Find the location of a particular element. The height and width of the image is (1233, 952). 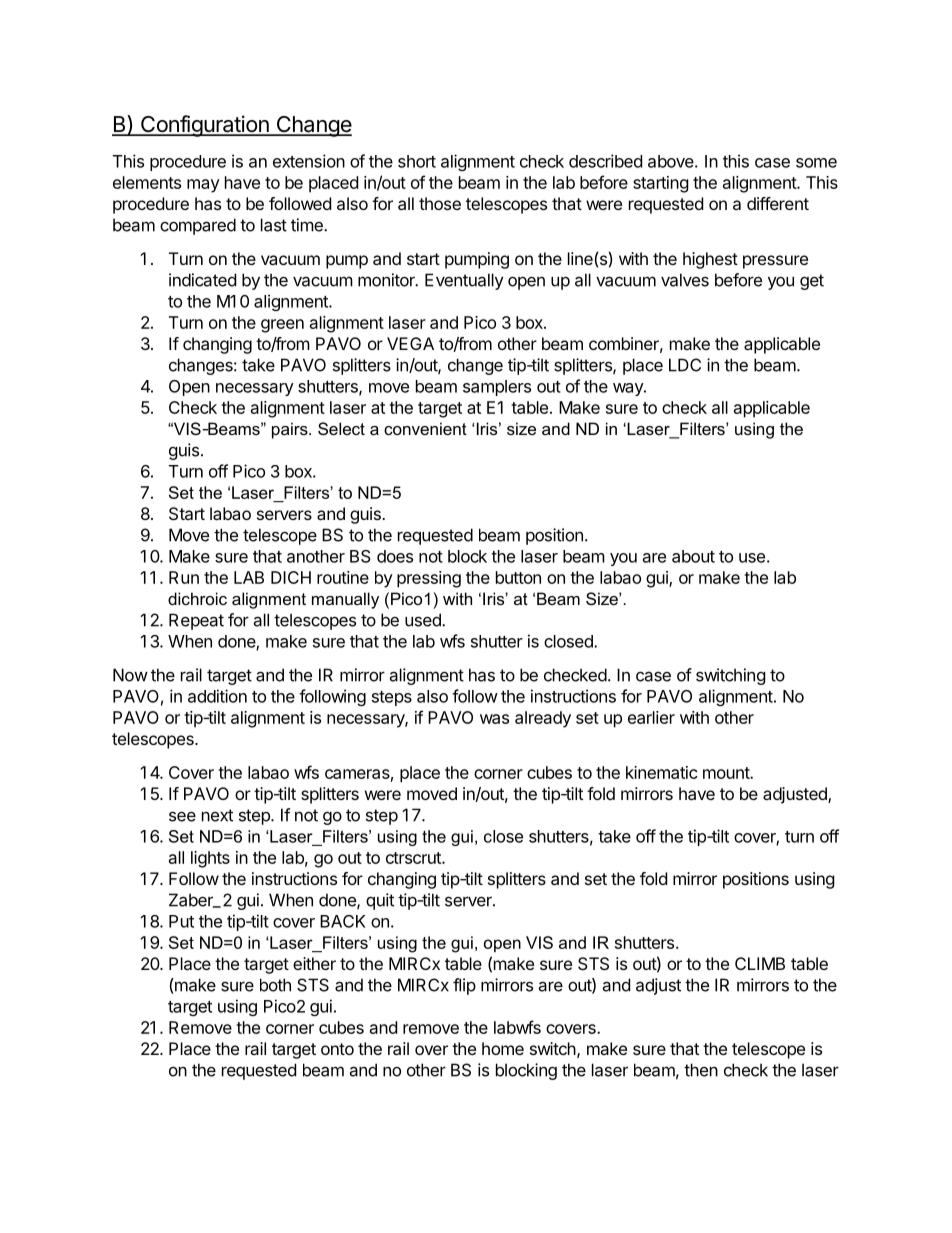

home is located at coordinates (503, 1048).
